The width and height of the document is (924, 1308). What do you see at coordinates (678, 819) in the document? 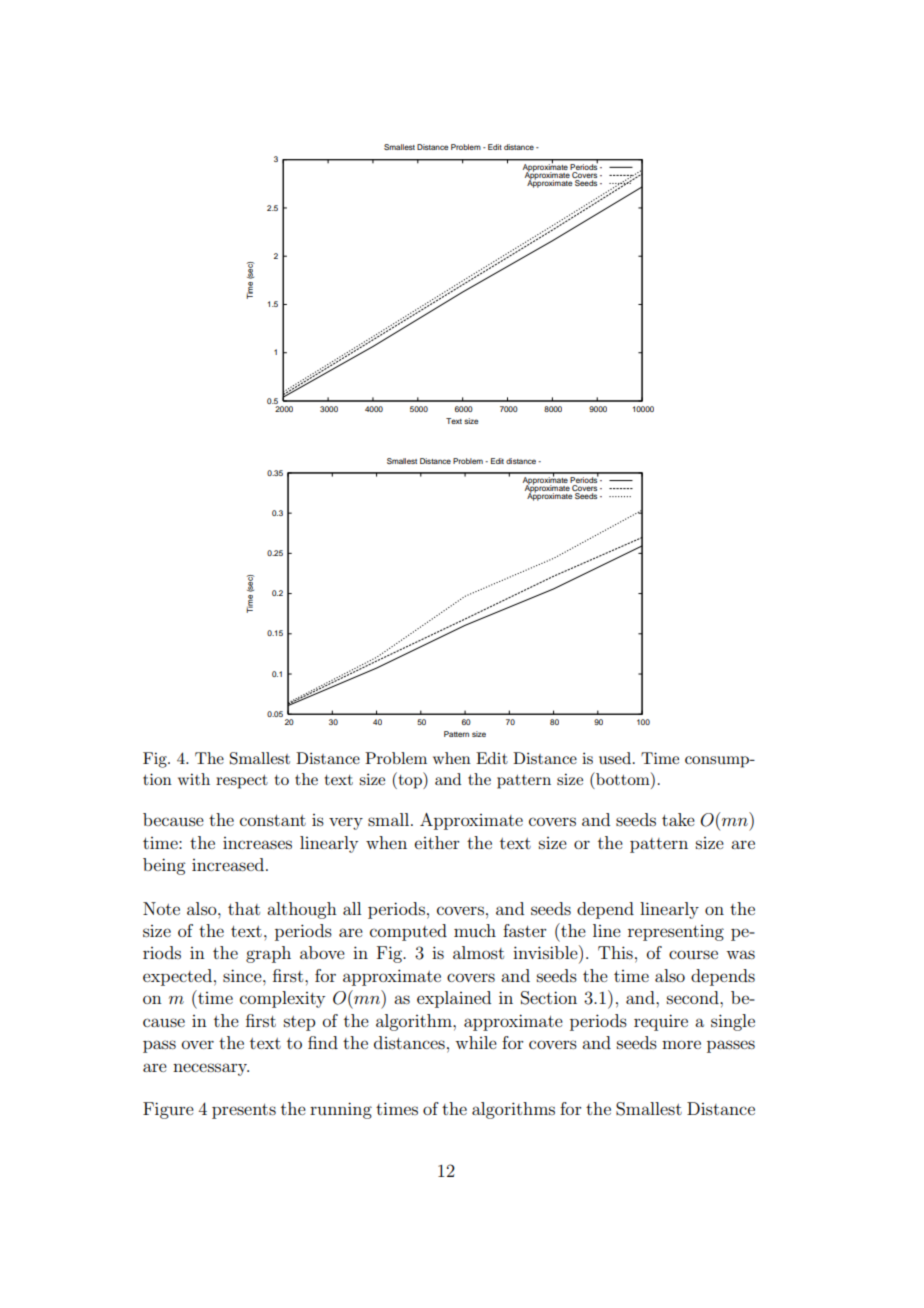
I see `take` at bounding box center [678, 819].
